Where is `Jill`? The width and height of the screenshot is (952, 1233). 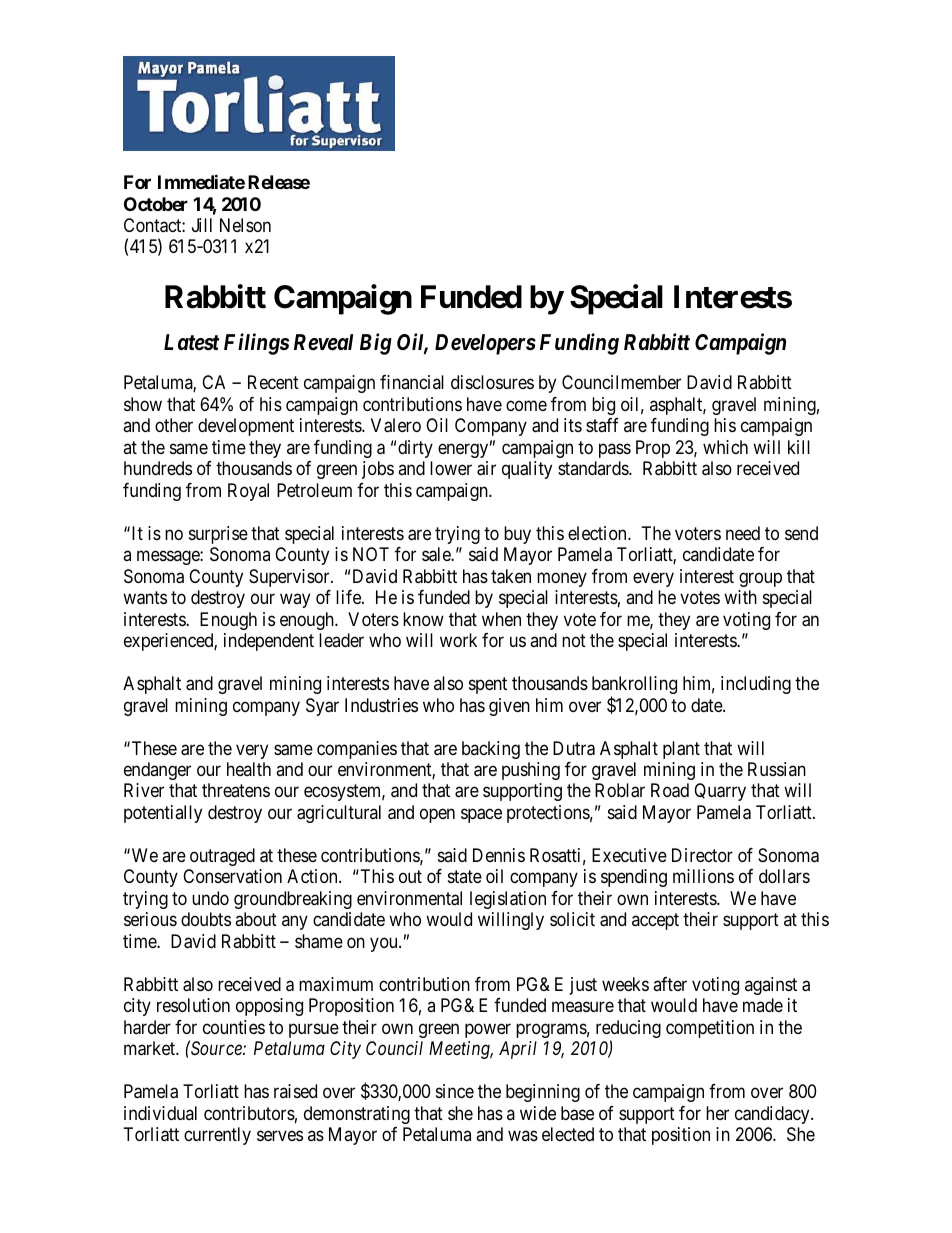
Jill is located at coordinates (202, 225).
